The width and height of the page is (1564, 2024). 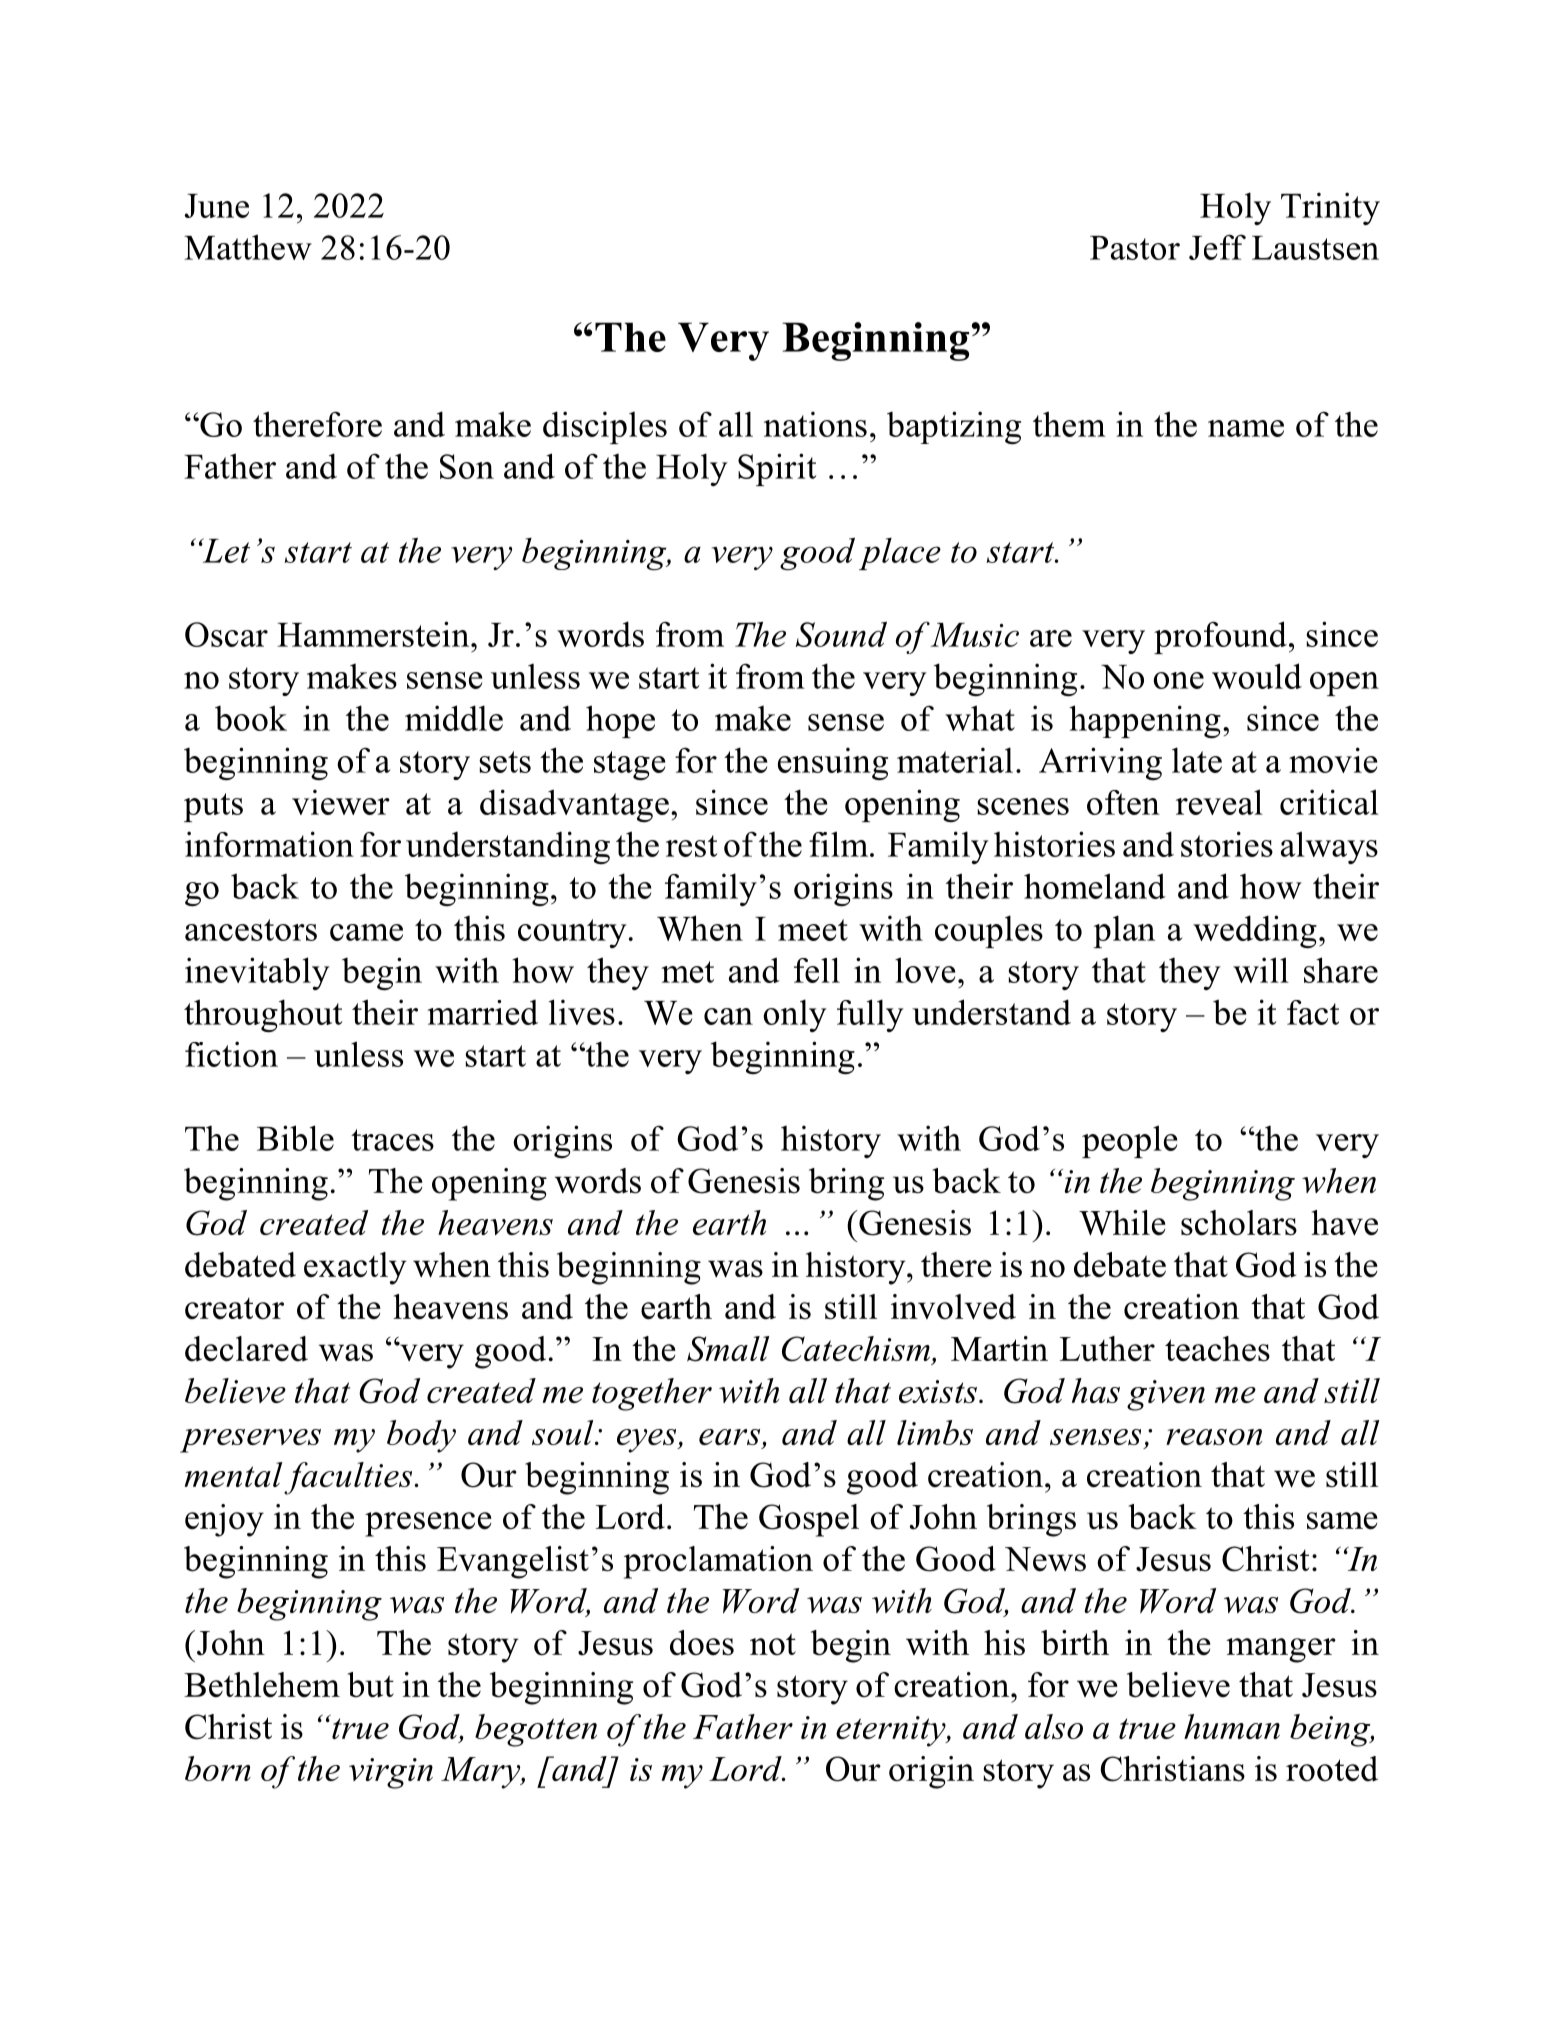 I want to click on will, so click(x=1261, y=970).
